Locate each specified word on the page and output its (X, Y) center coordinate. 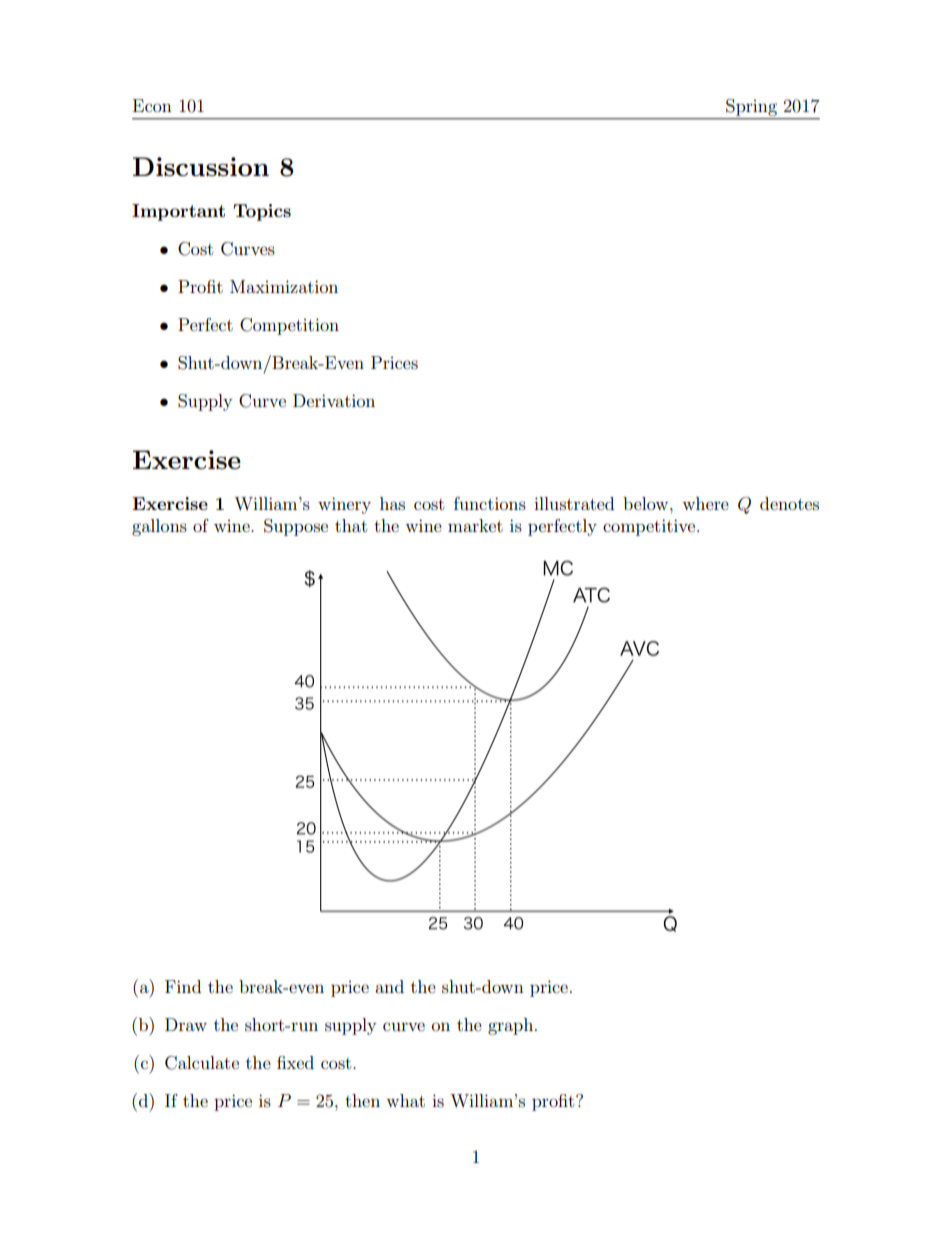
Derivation (334, 400)
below (647, 503)
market (475, 525)
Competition (289, 326)
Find (183, 986)
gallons (159, 527)
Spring (751, 107)
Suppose (296, 527)
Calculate (202, 1063)
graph (512, 1026)
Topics (262, 212)
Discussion (201, 166)
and (389, 986)
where (705, 503)
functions (490, 503)
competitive (650, 527)
